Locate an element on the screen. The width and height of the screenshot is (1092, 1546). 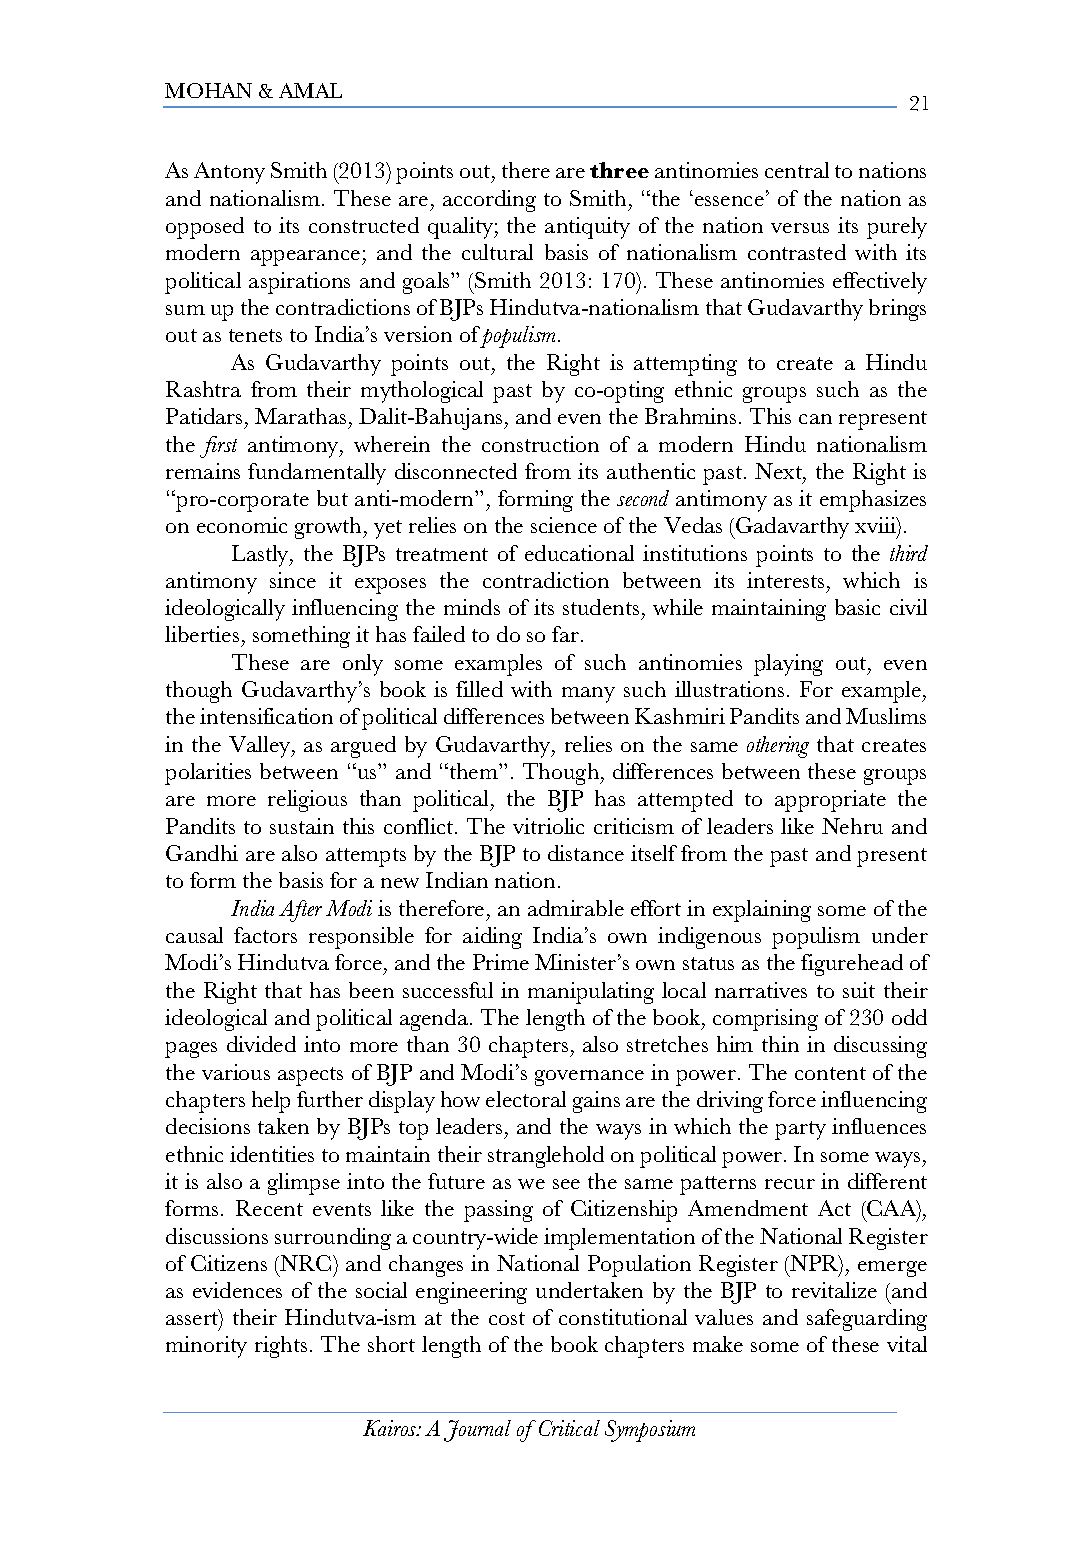
Valley is located at coordinates (261, 747).
